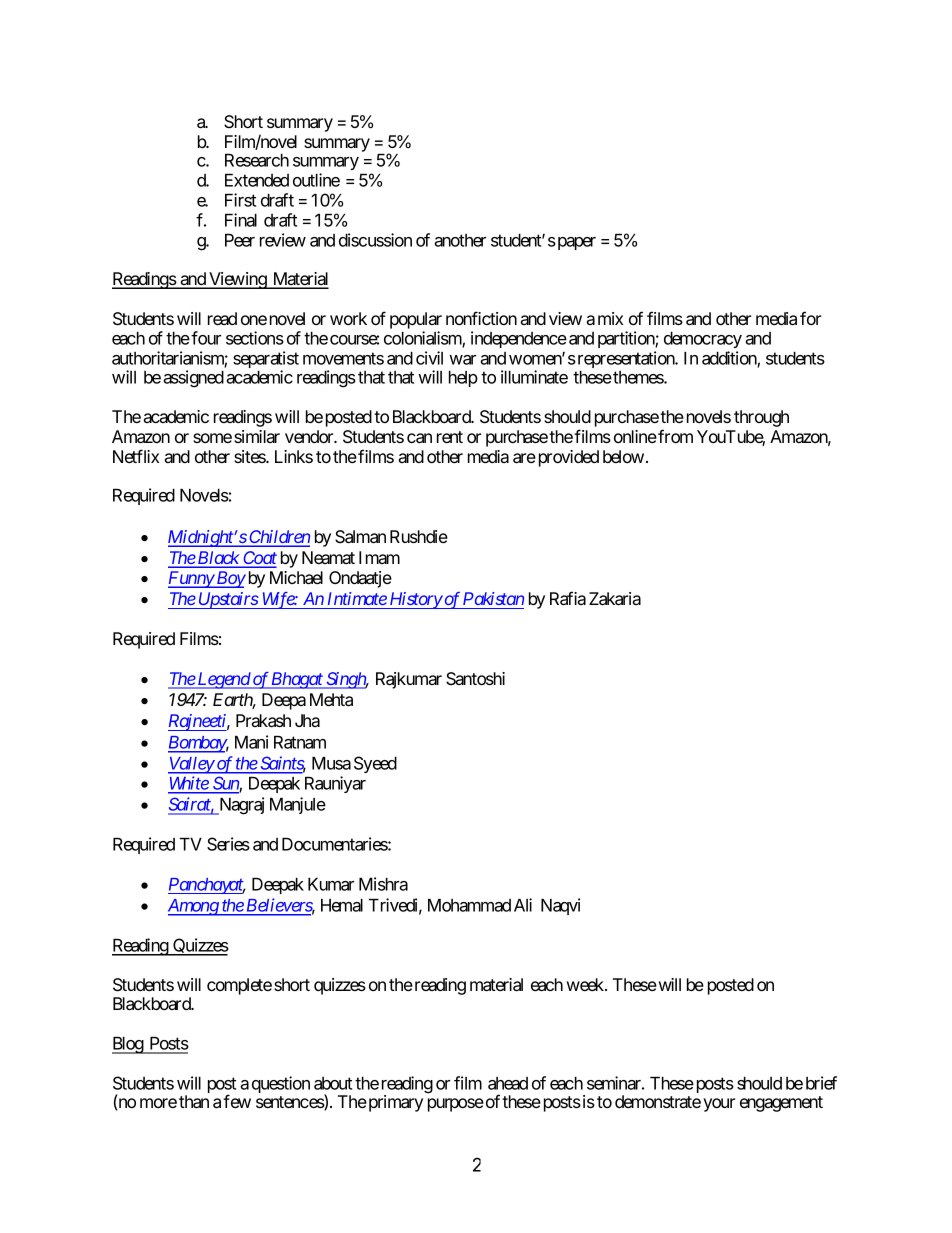 The width and height of the screenshot is (952, 1233). Describe the element at coordinates (331, 763) in the screenshot. I see `Musa` at that location.
